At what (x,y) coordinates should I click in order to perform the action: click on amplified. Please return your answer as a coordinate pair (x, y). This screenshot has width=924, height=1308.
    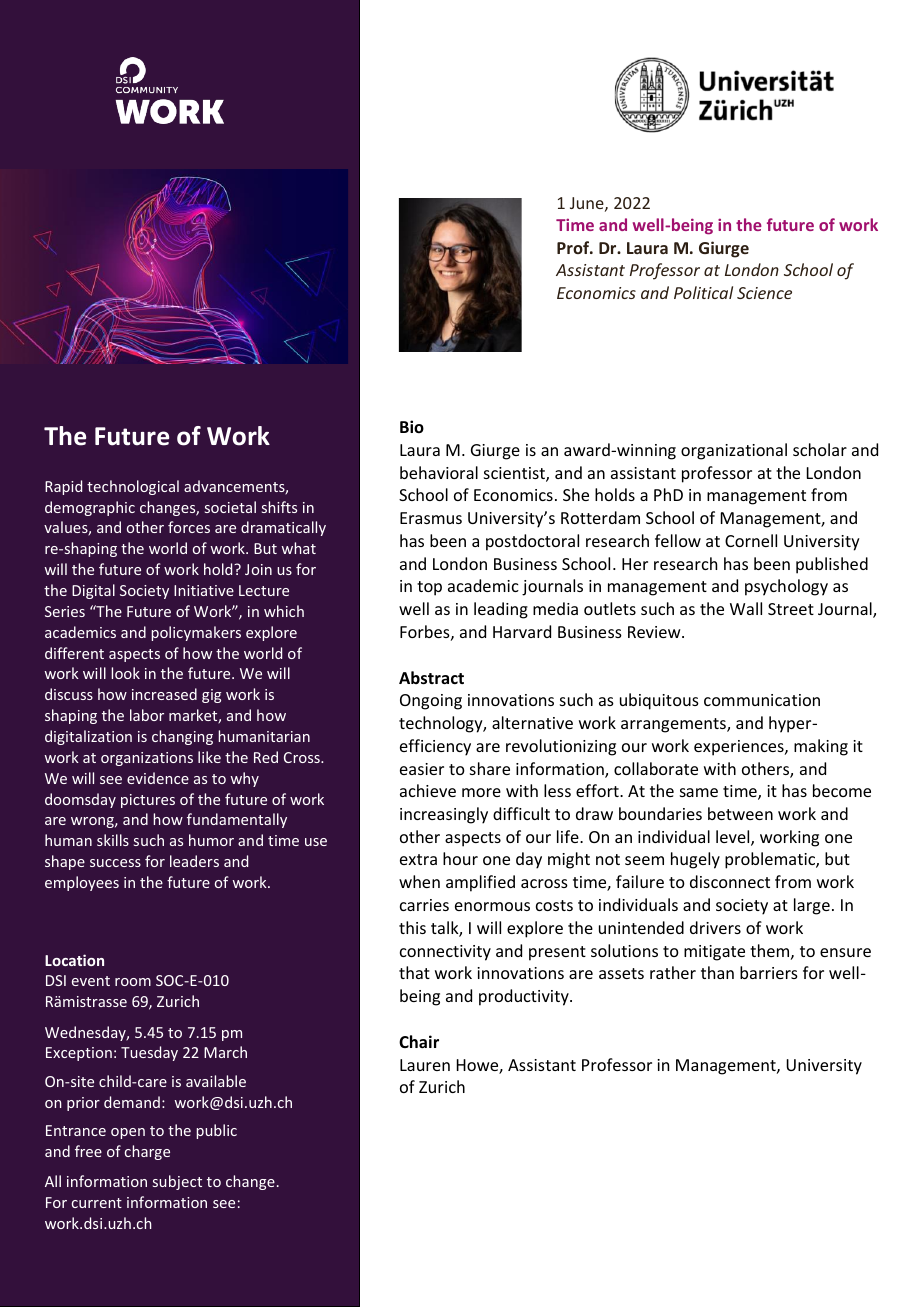
    Looking at the image, I should click on (480, 883).
